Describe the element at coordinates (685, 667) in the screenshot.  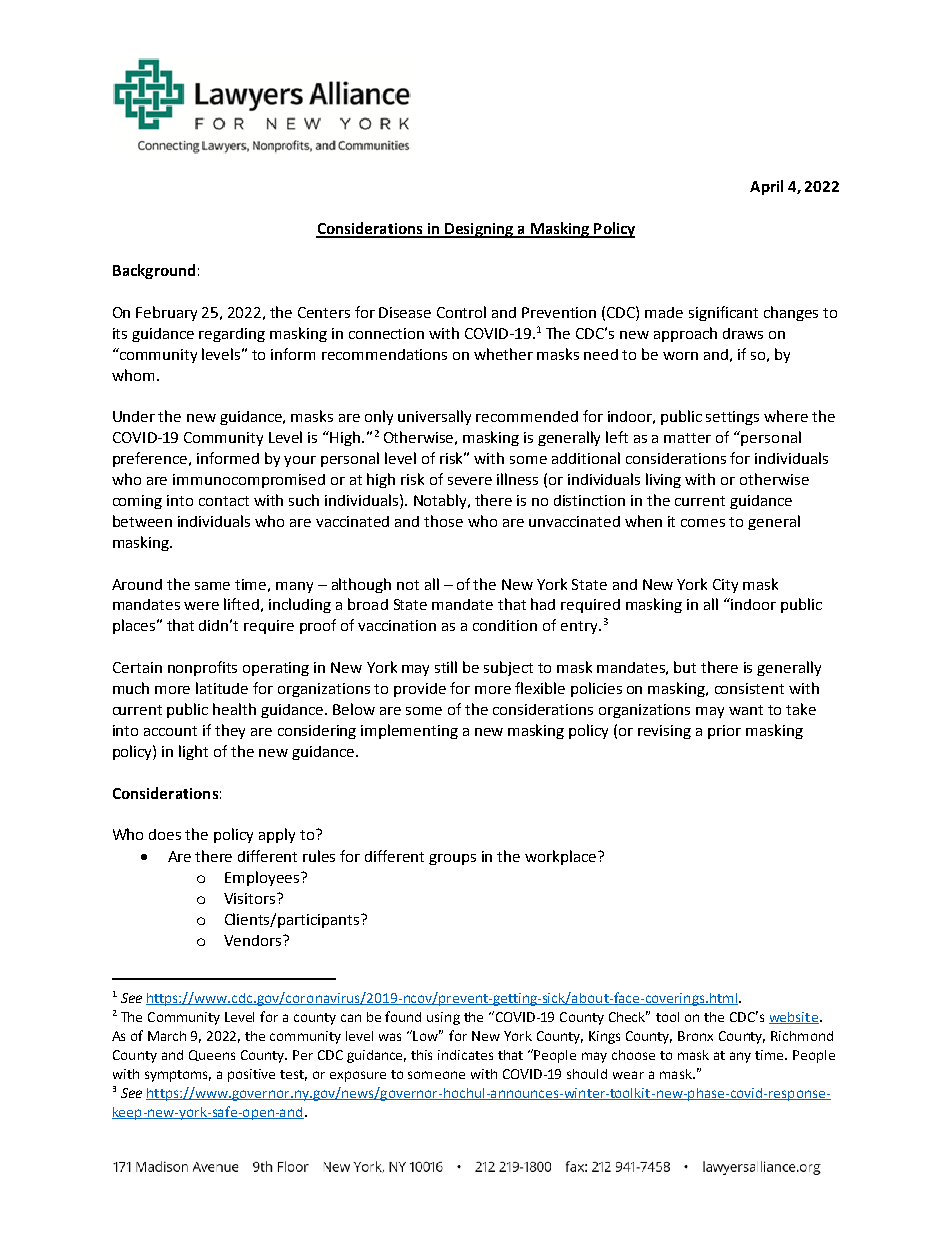
I see `but` at that location.
